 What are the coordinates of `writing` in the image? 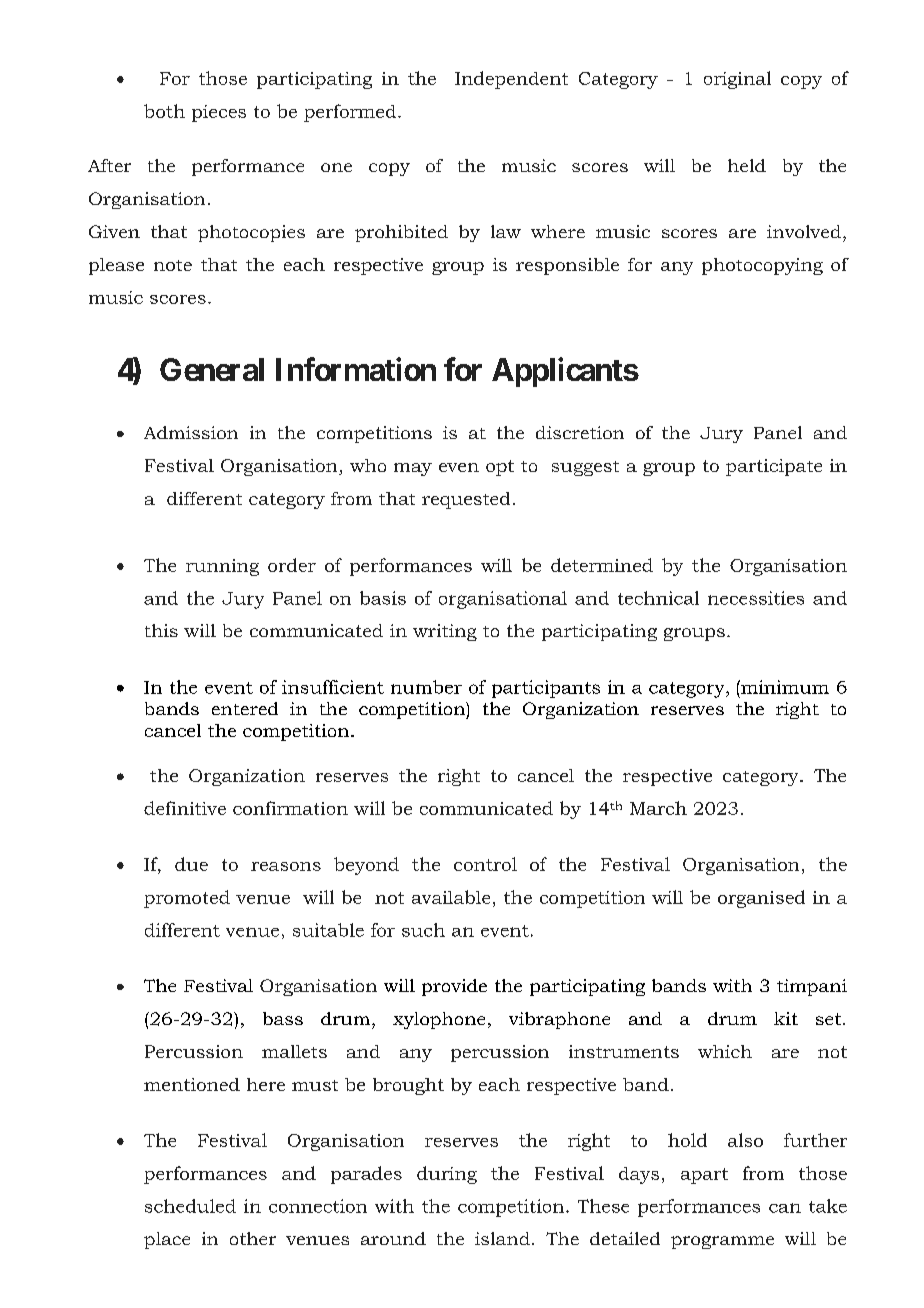 It's located at (445, 632).
